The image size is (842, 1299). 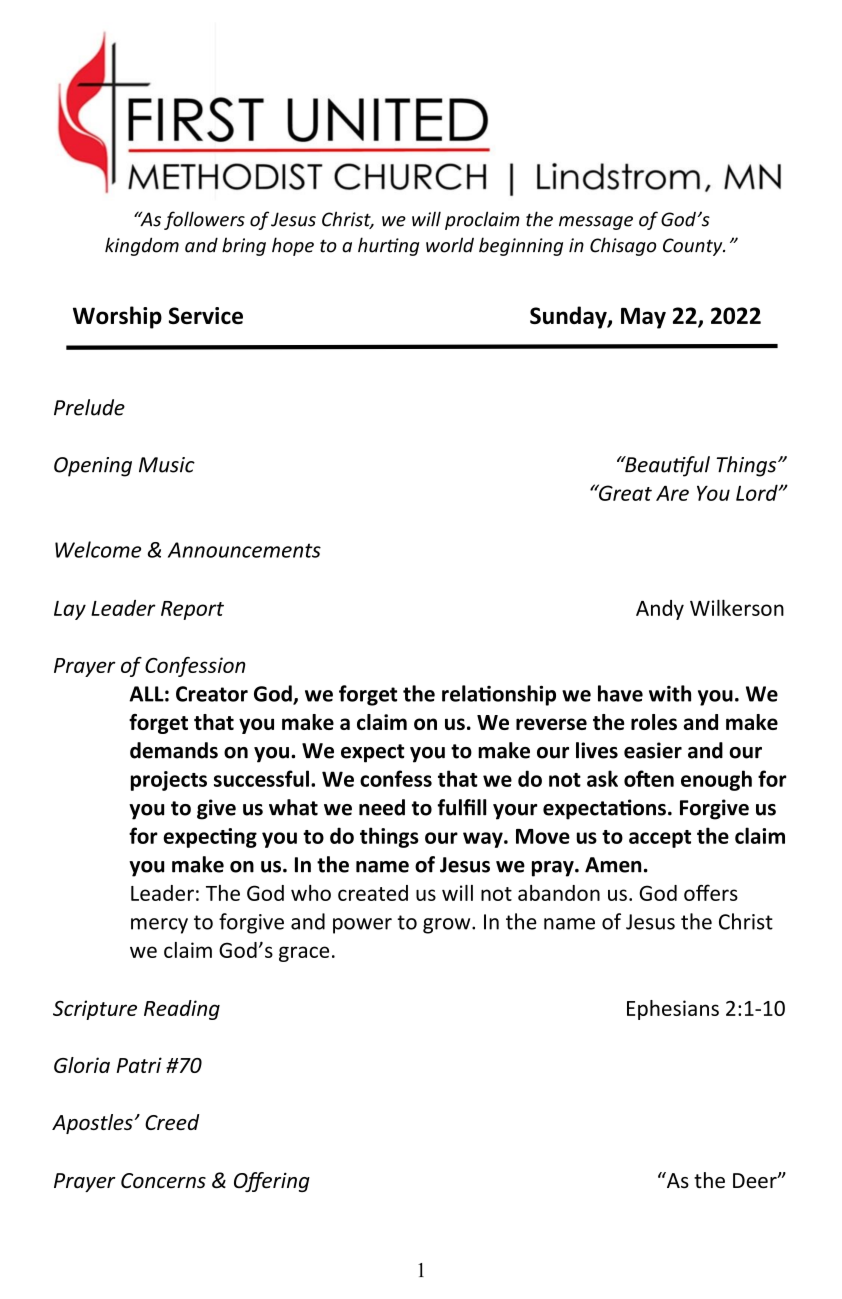 What do you see at coordinates (272, 1182) in the screenshot?
I see `Offering` at bounding box center [272, 1182].
